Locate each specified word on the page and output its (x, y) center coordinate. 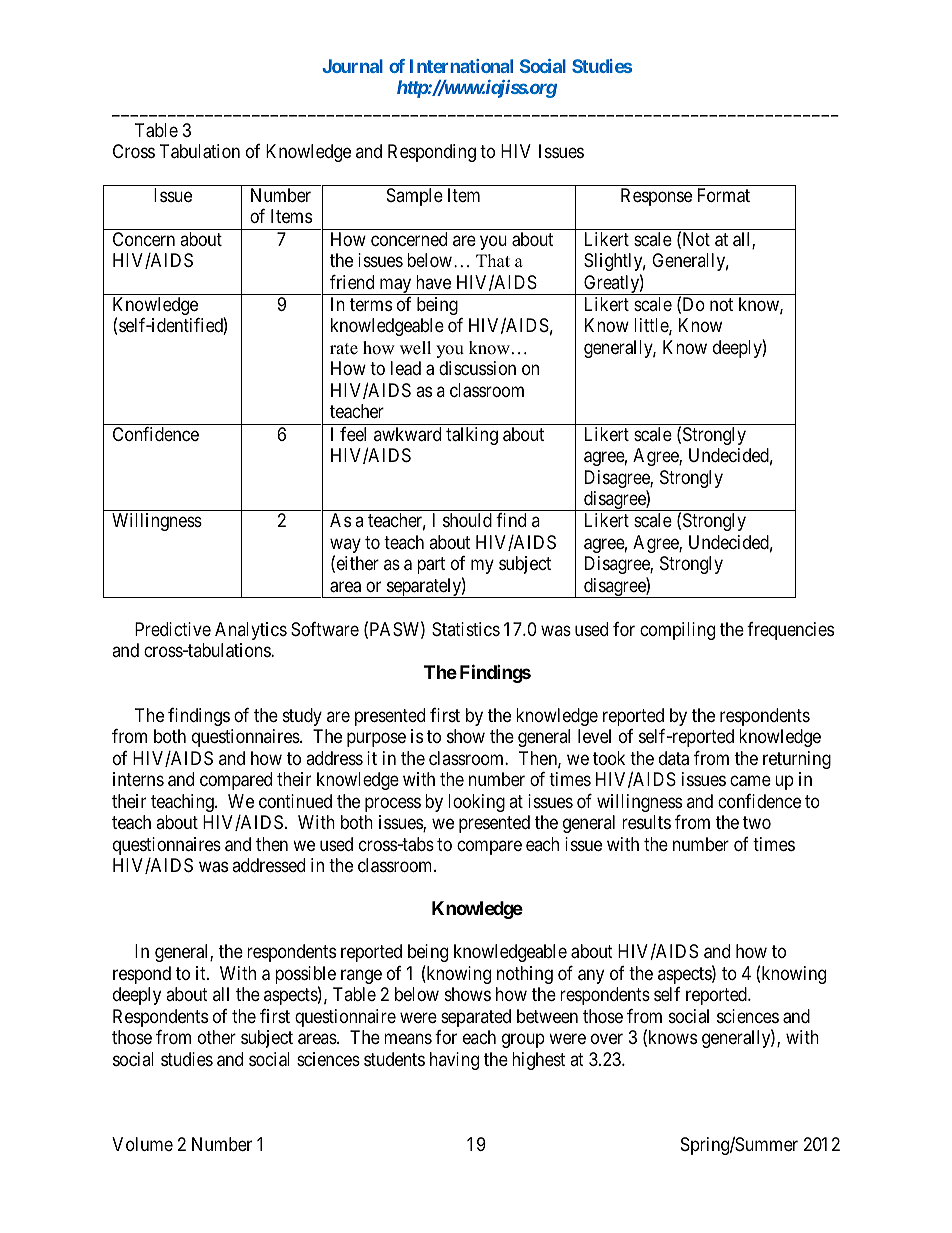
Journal (352, 66)
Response (656, 197)
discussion (477, 368)
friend (352, 282)
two (757, 822)
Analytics (251, 631)
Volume (142, 1144)
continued (295, 801)
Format (724, 195)
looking (476, 803)
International (461, 66)
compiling (677, 631)
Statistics (466, 629)
